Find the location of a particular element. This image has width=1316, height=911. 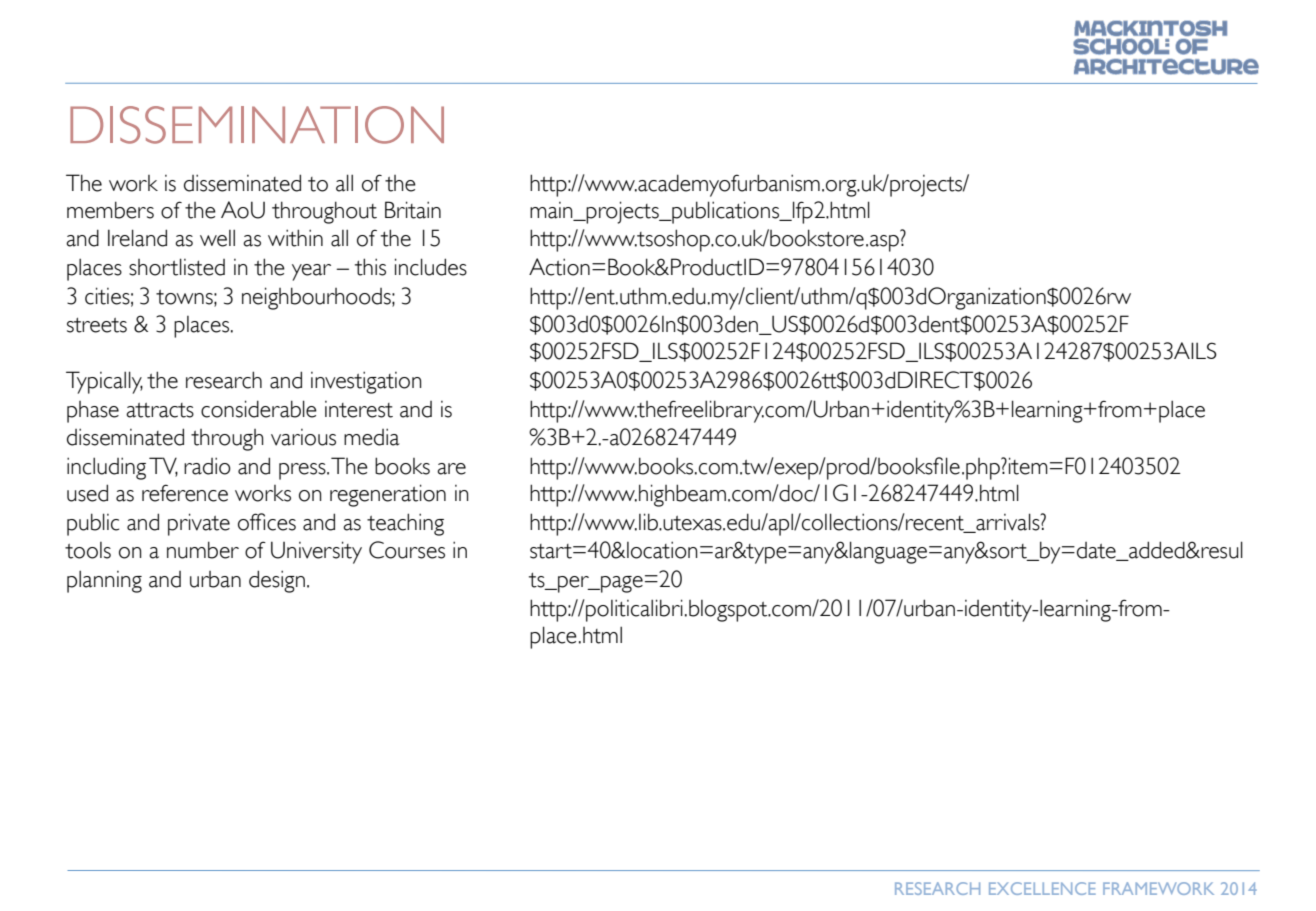

Courses is located at coordinates (407, 550).
